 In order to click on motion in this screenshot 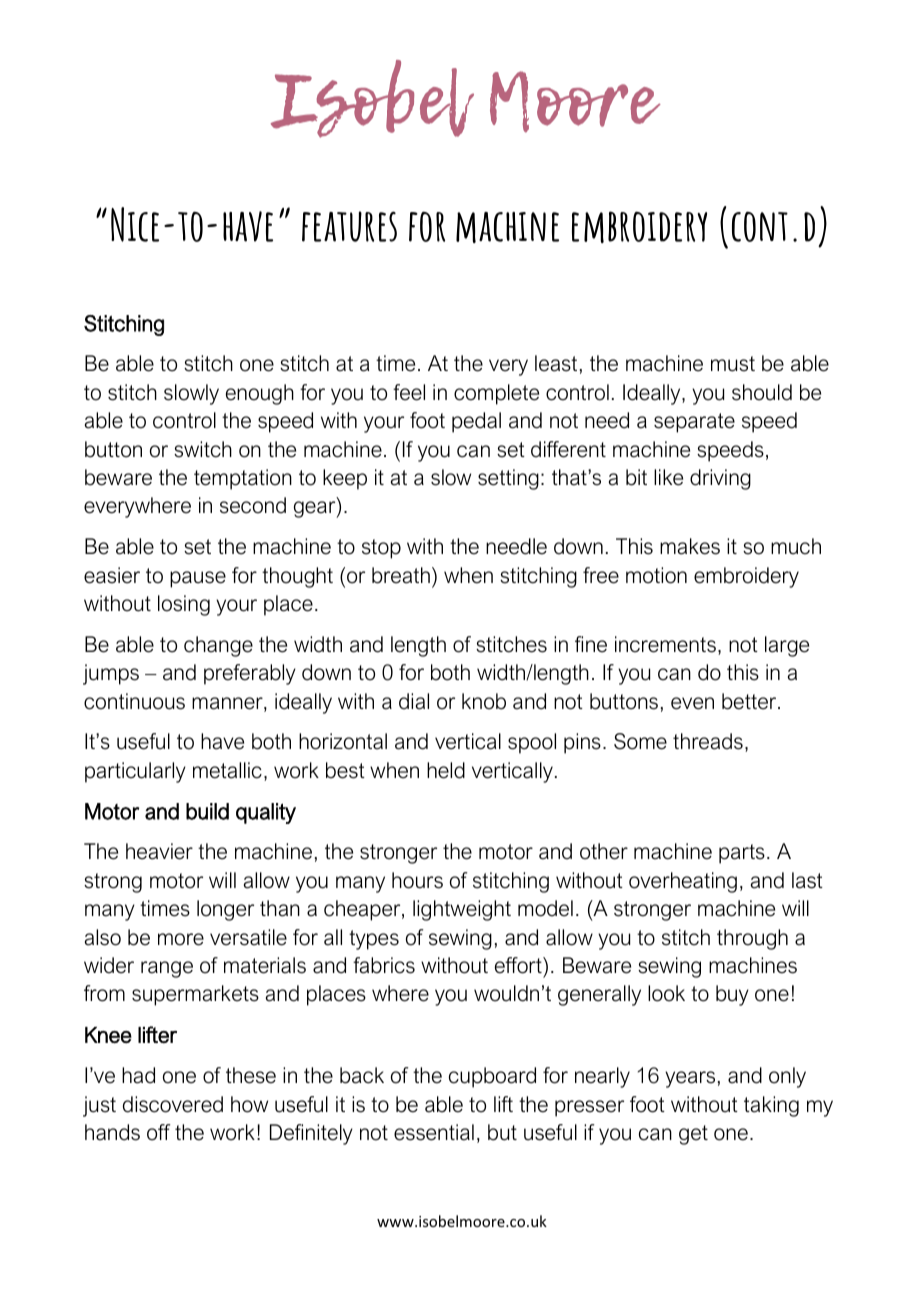, I will do `click(656, 575)`.
